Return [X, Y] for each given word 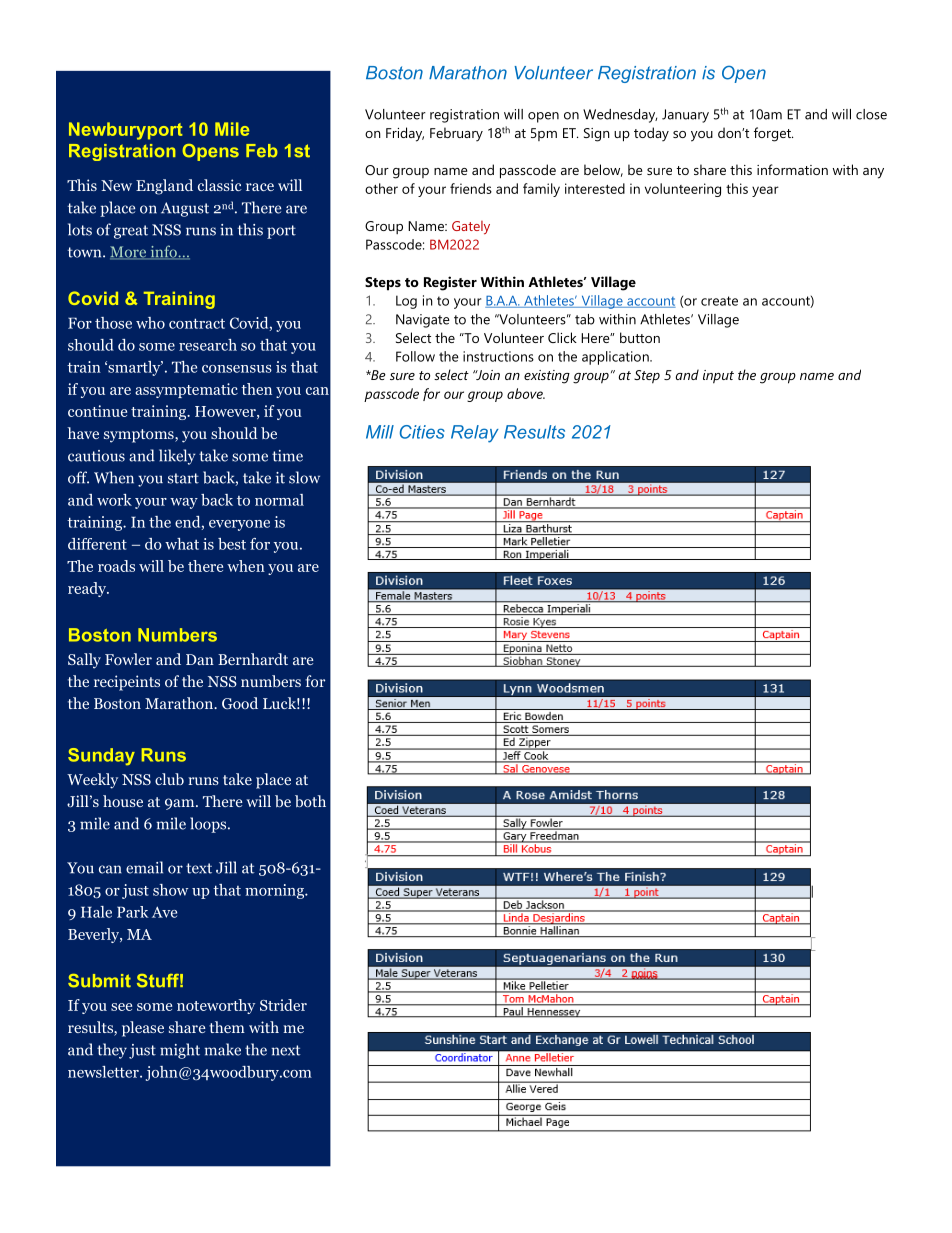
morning [275, 891]
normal [279, 500]
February [456, 134]
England [164, 187]
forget [773, 134]
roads [116, 566]
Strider [283, 1005]
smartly [134, 368]
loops [209, 825]
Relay [475, 434]
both [310, 801]
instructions [498, 356]
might [180, 1051]
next [286, 1050]
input [718, 377]
